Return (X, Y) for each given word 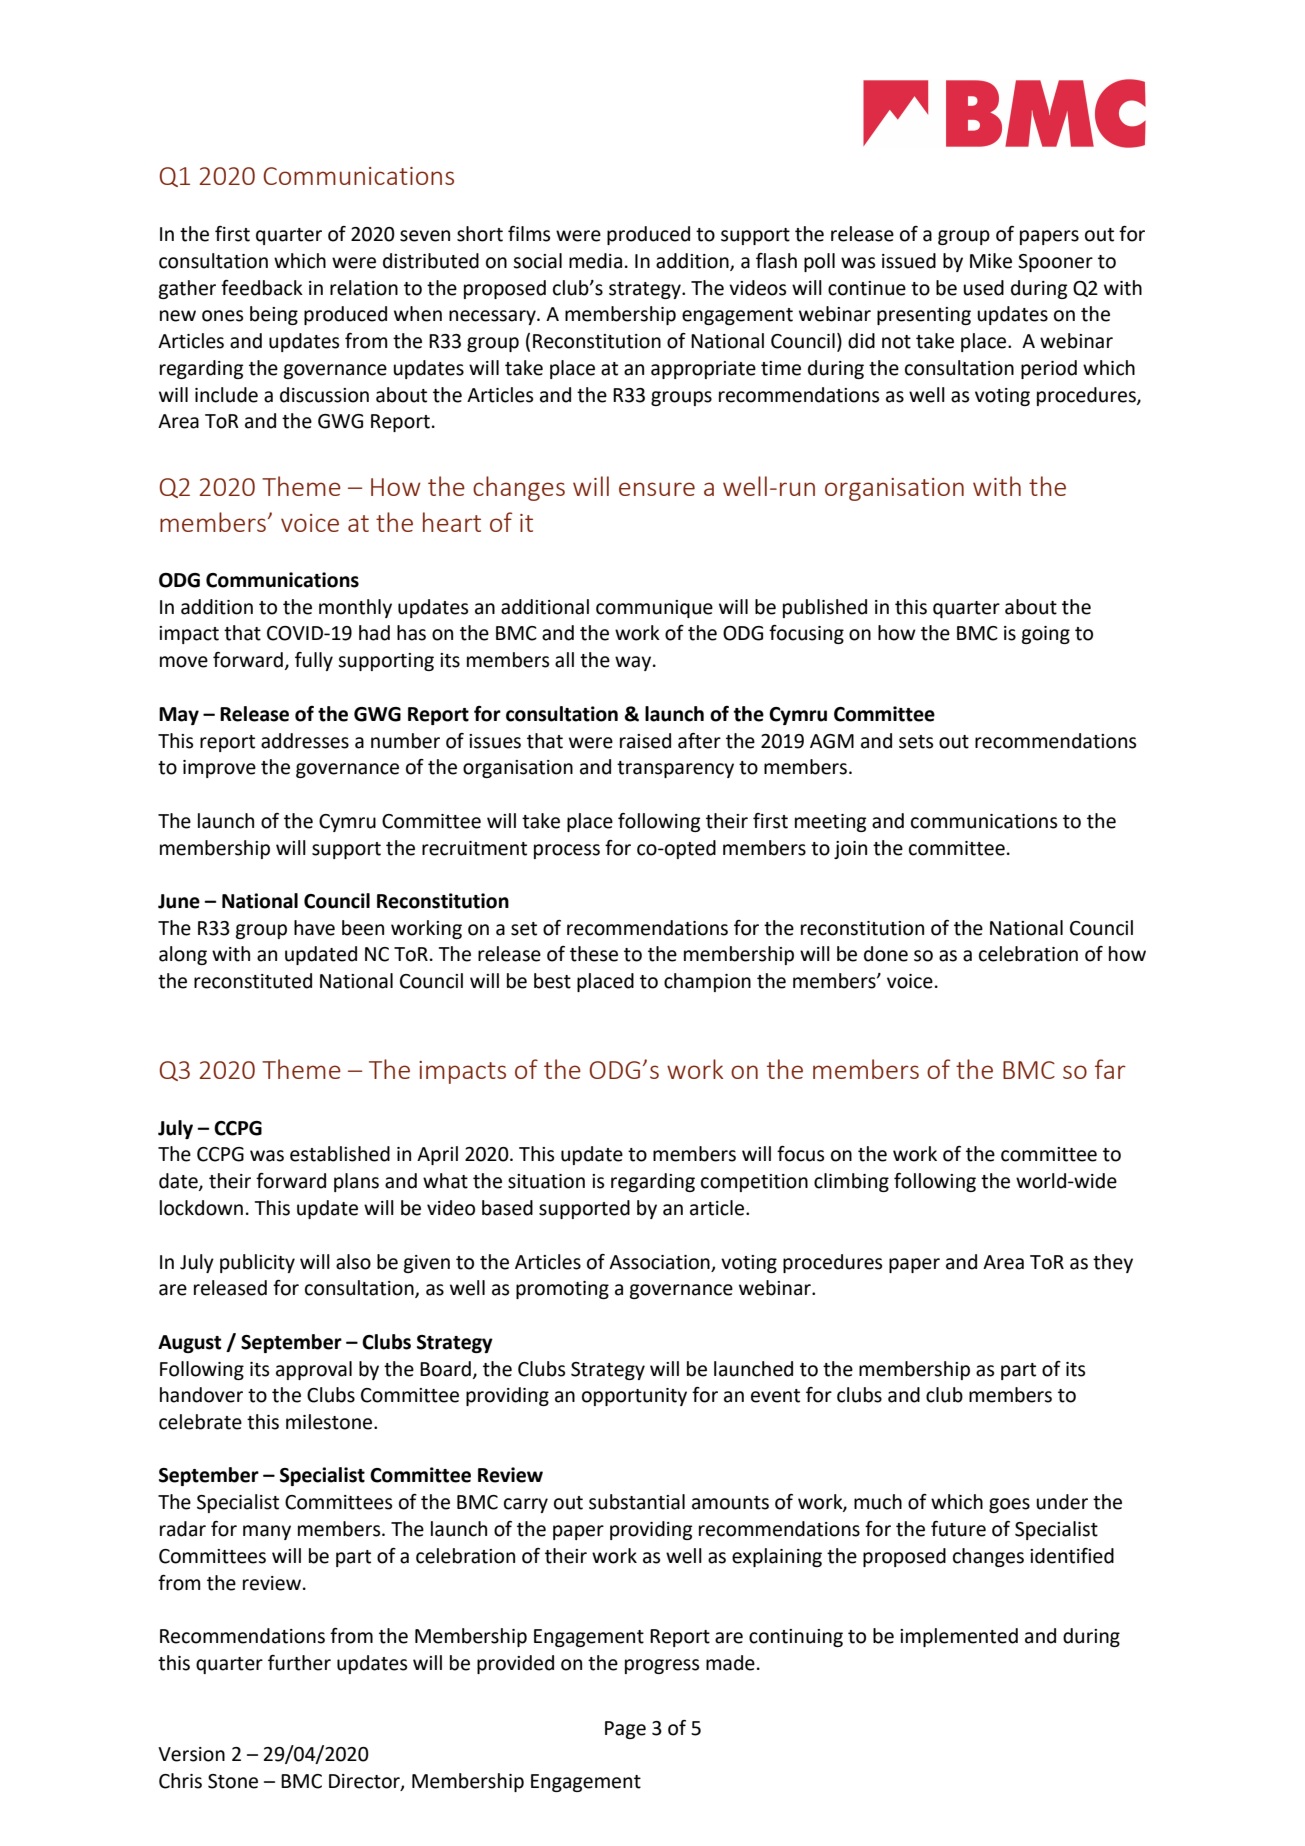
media (595, 261)
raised (645, 741)
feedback (262, 288)
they (1113, 1263)
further (299, 1663)
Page (625, 1730)
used (983, 288)
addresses (305, 741)
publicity (257, 1263)
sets (916, 742)
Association (659, 1262)
